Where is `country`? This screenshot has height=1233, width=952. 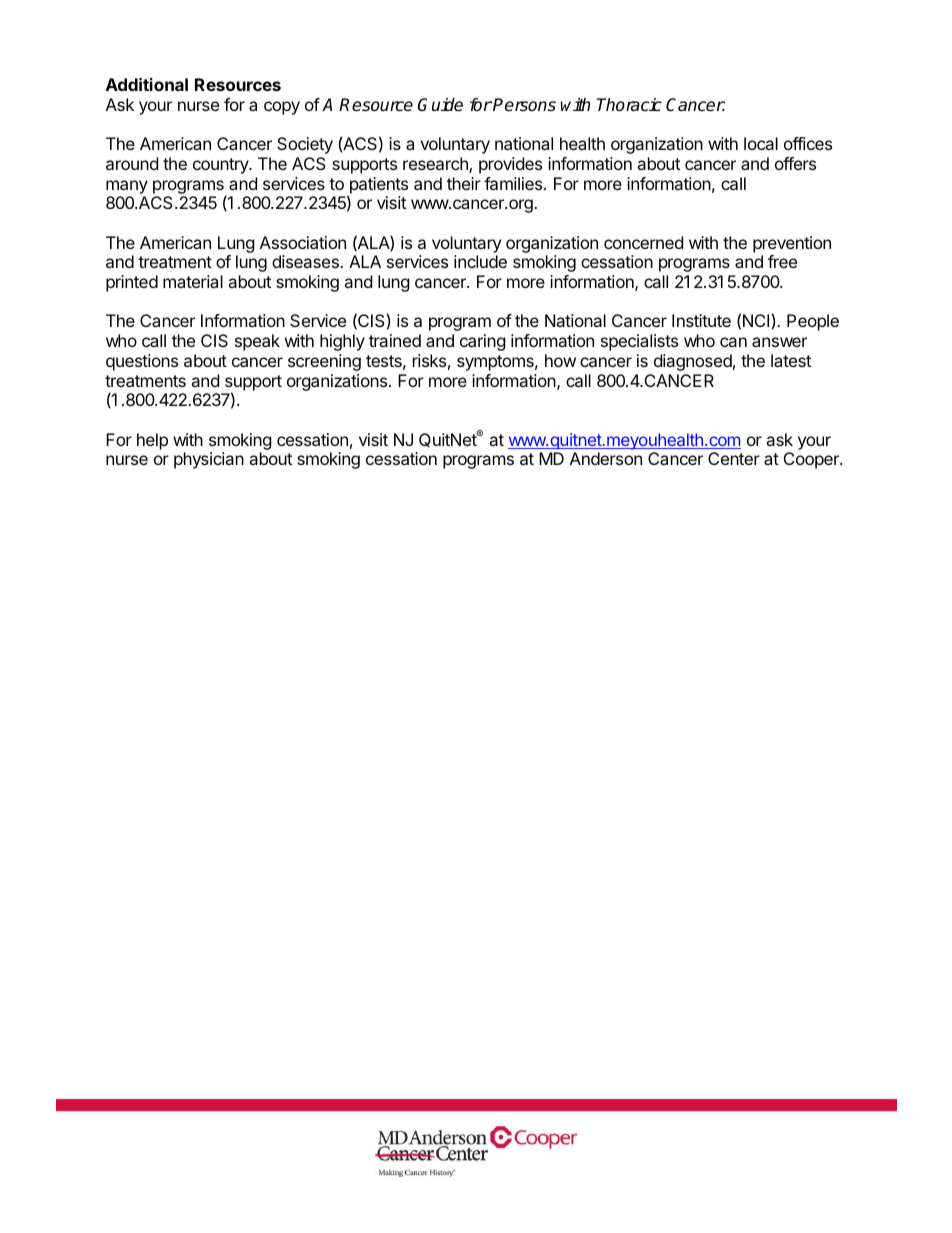
country is located at coordinates (222, 166).
